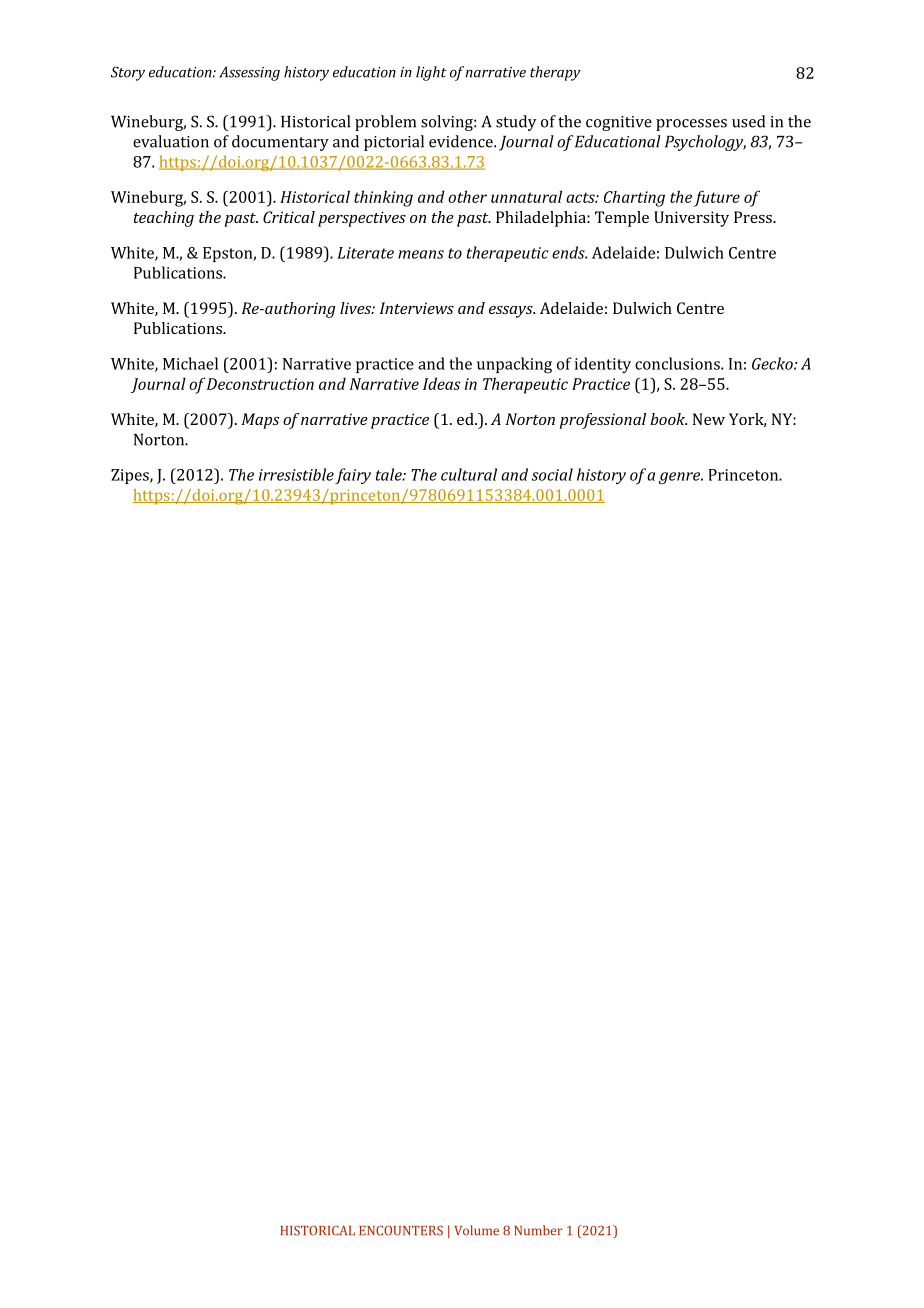 Image resolution: width=924 pixels, height=1308 pixels. Describe the element at coordinates (431, 73) in the screenshot. I see `light` at that location.
